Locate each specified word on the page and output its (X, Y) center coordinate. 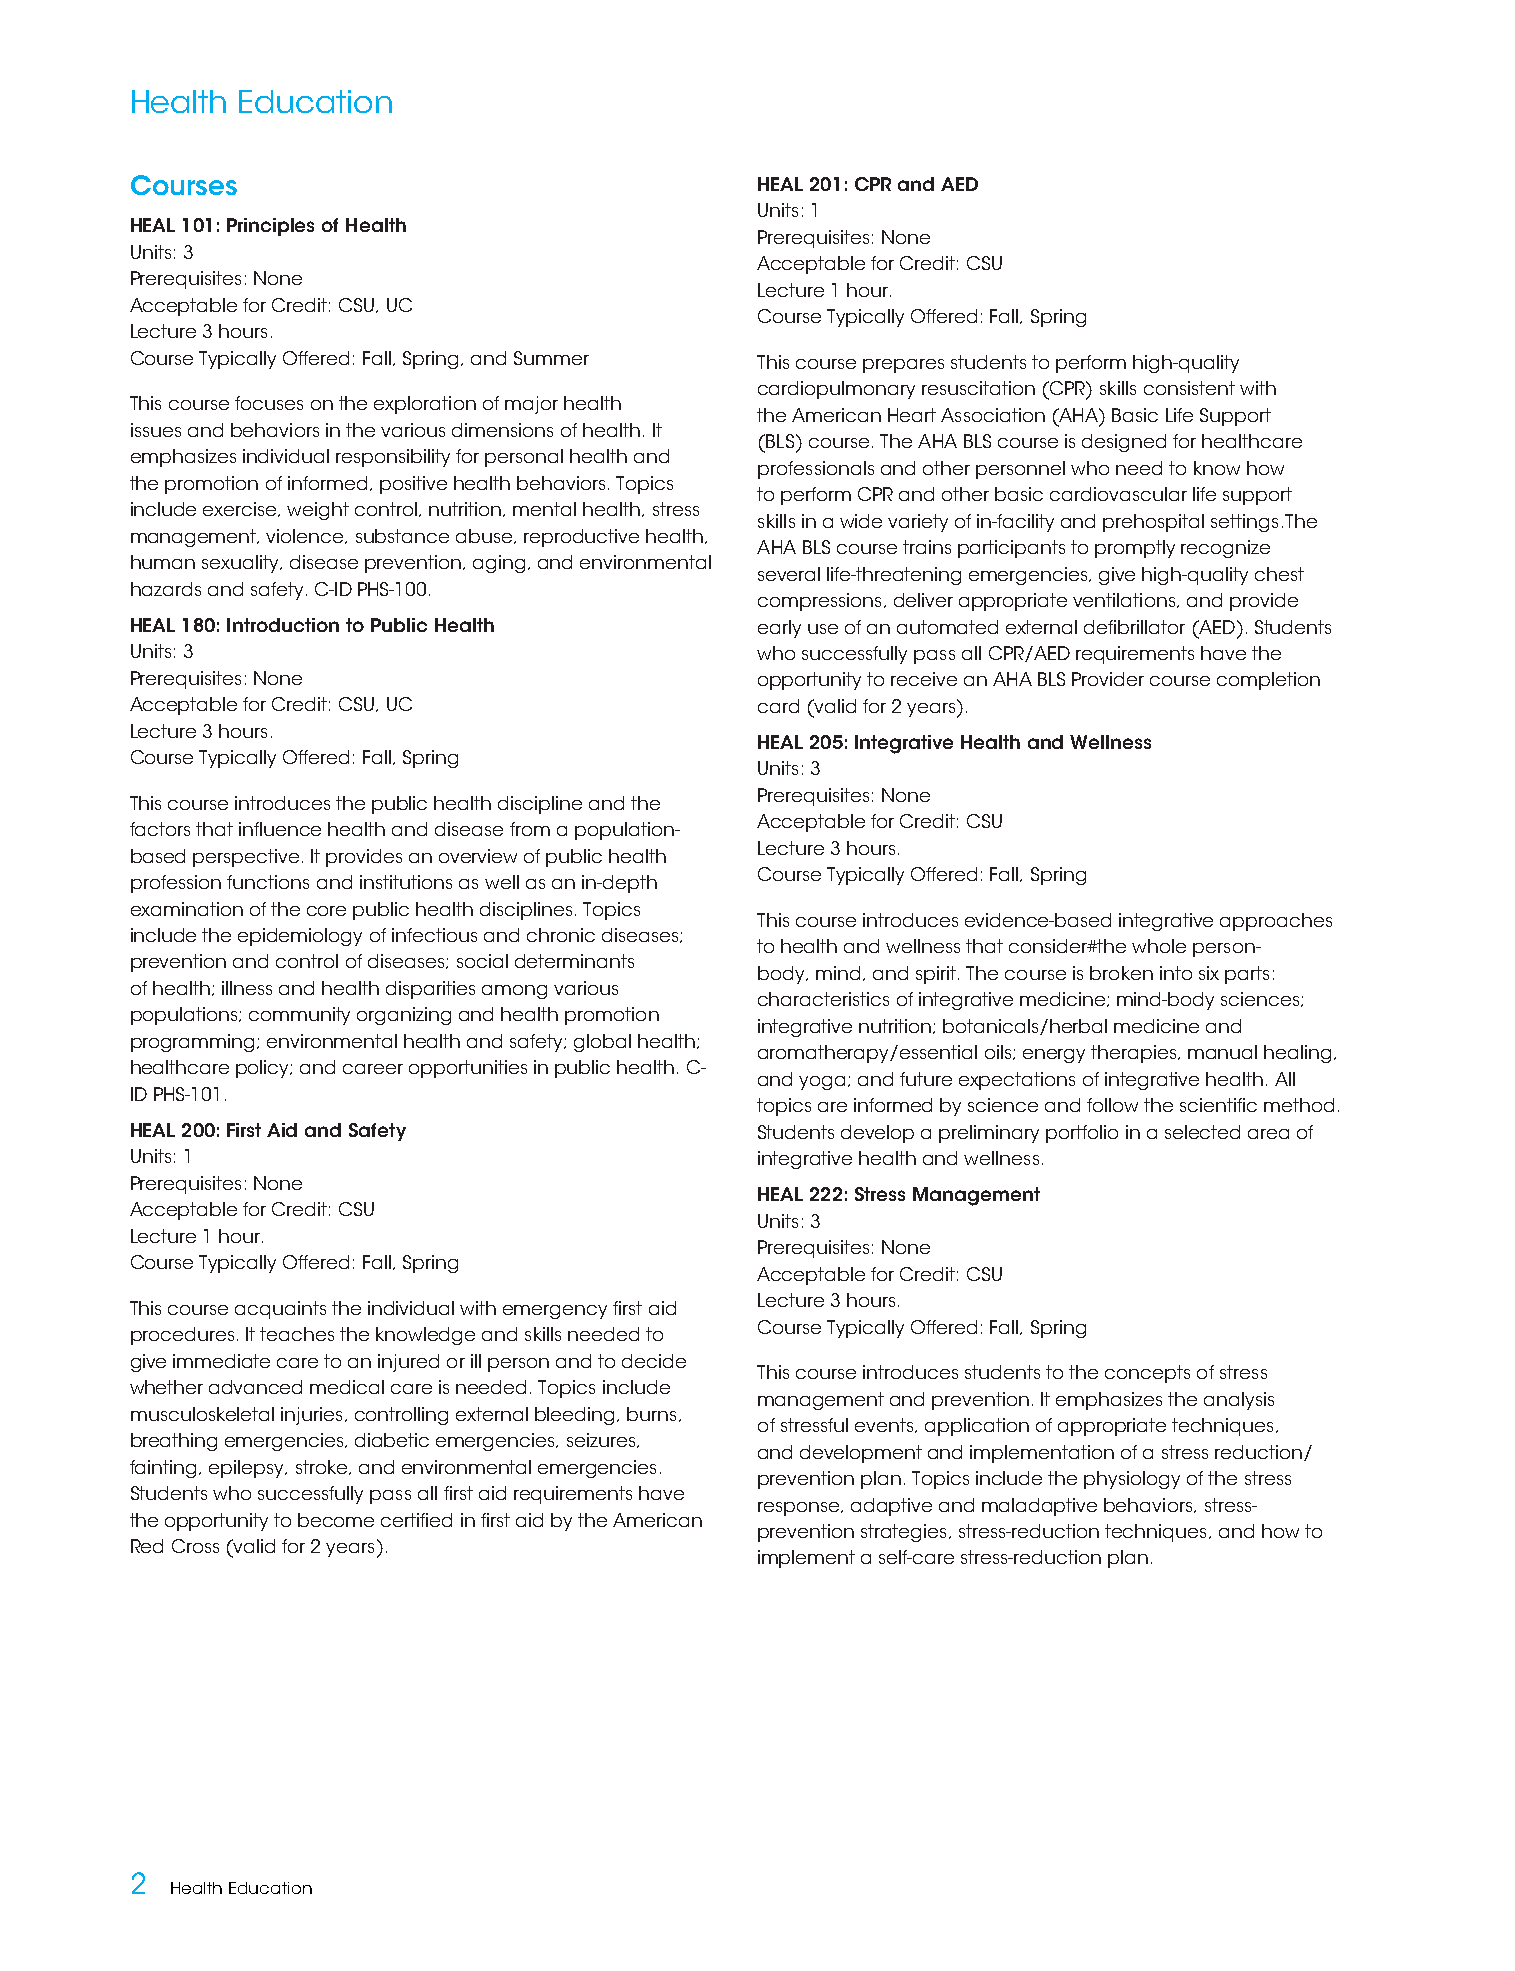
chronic (561, 935)
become (336, 1520)
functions (268, 882)
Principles (270, 227)
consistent (1189, 388)
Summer (551, 358)
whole (1159, 946)
